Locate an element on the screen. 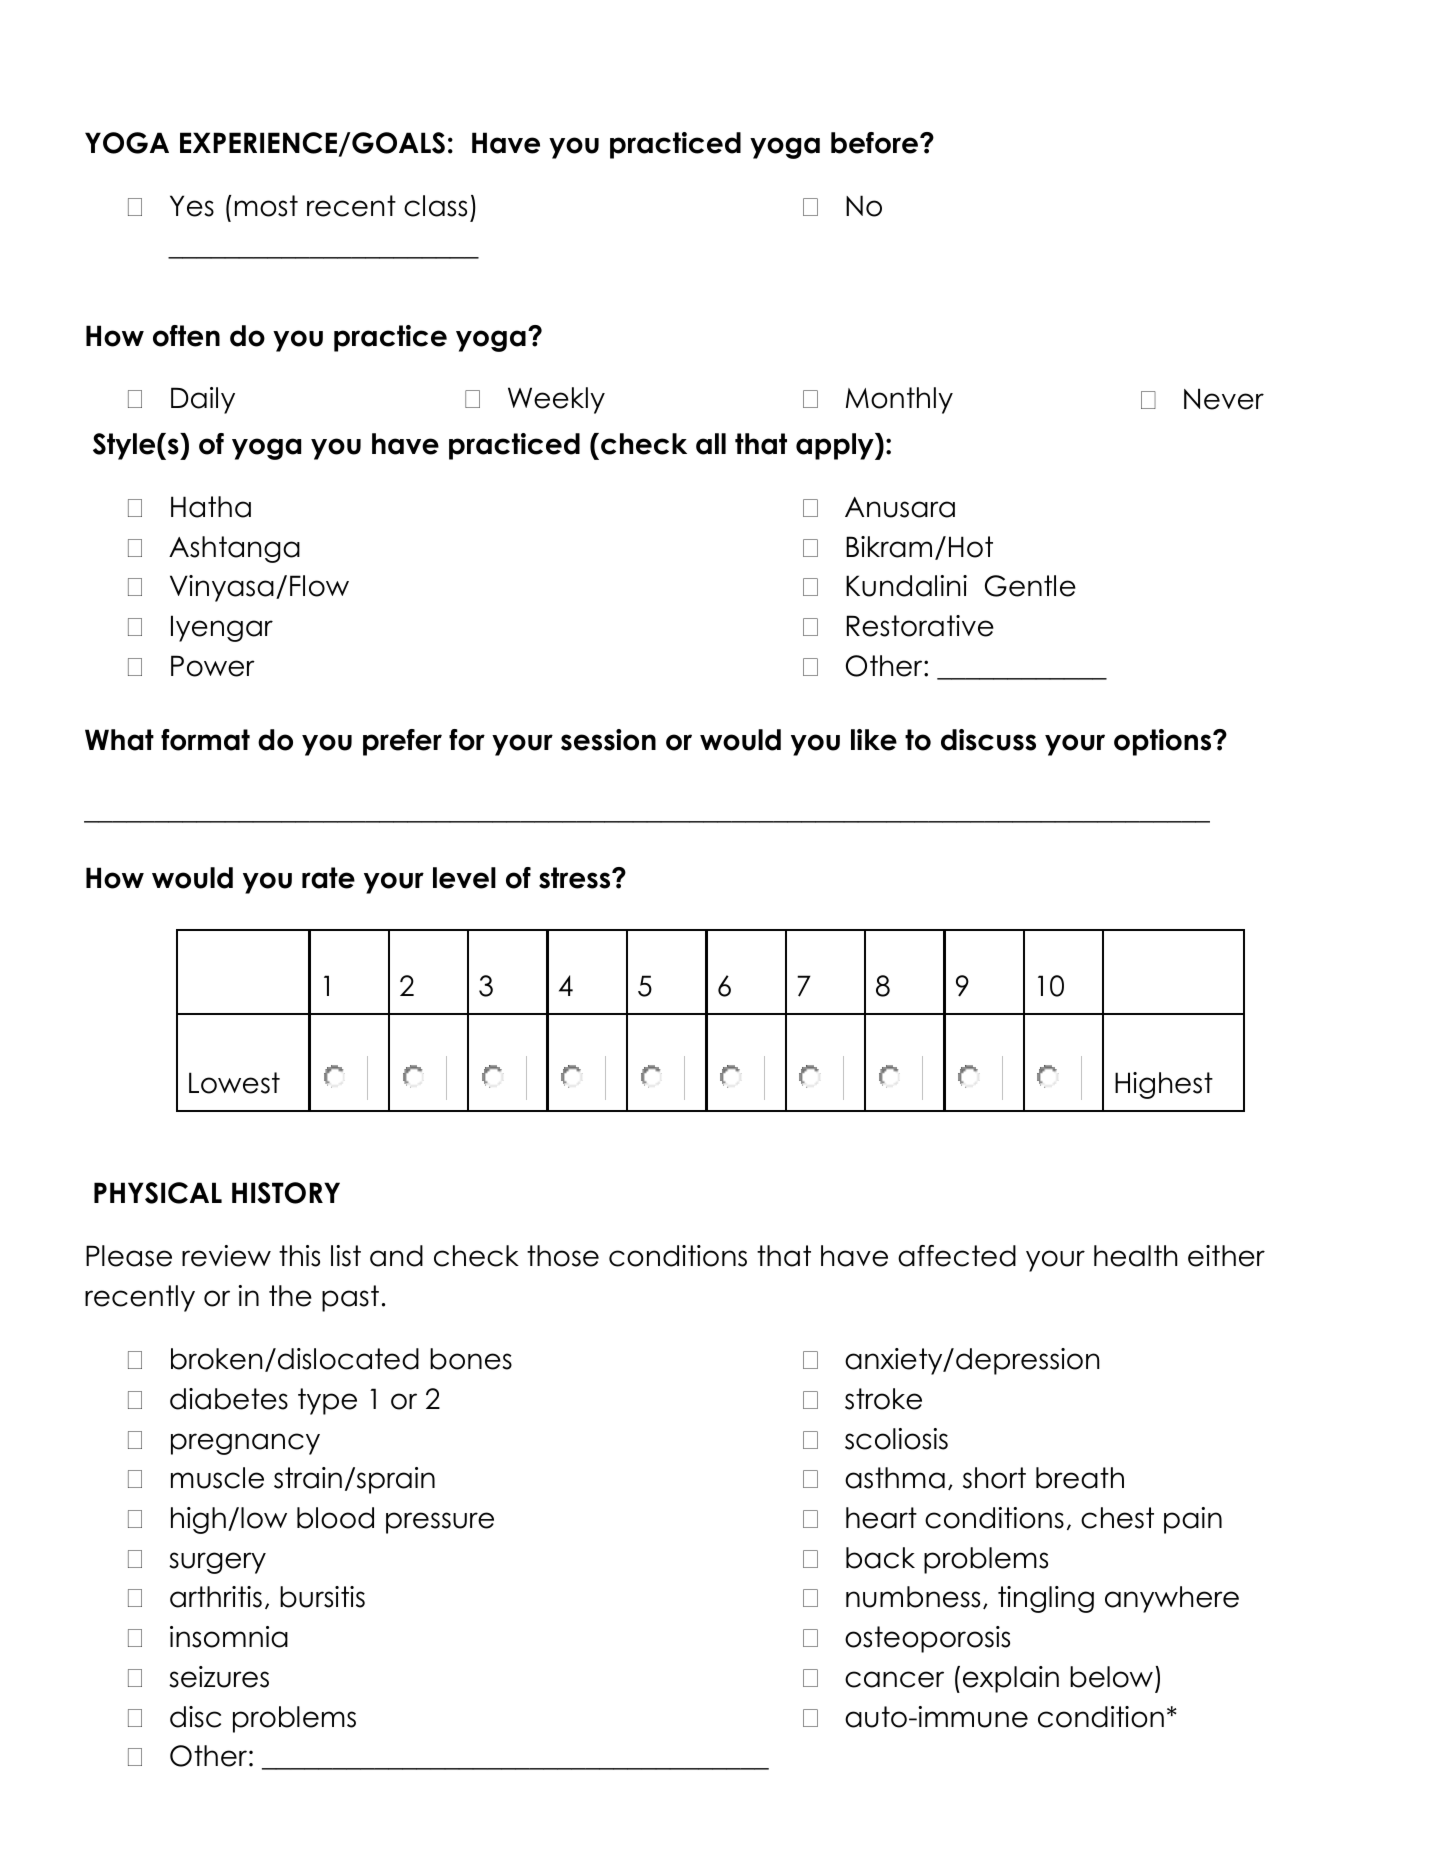  before is located at coordinates (874, 143).
